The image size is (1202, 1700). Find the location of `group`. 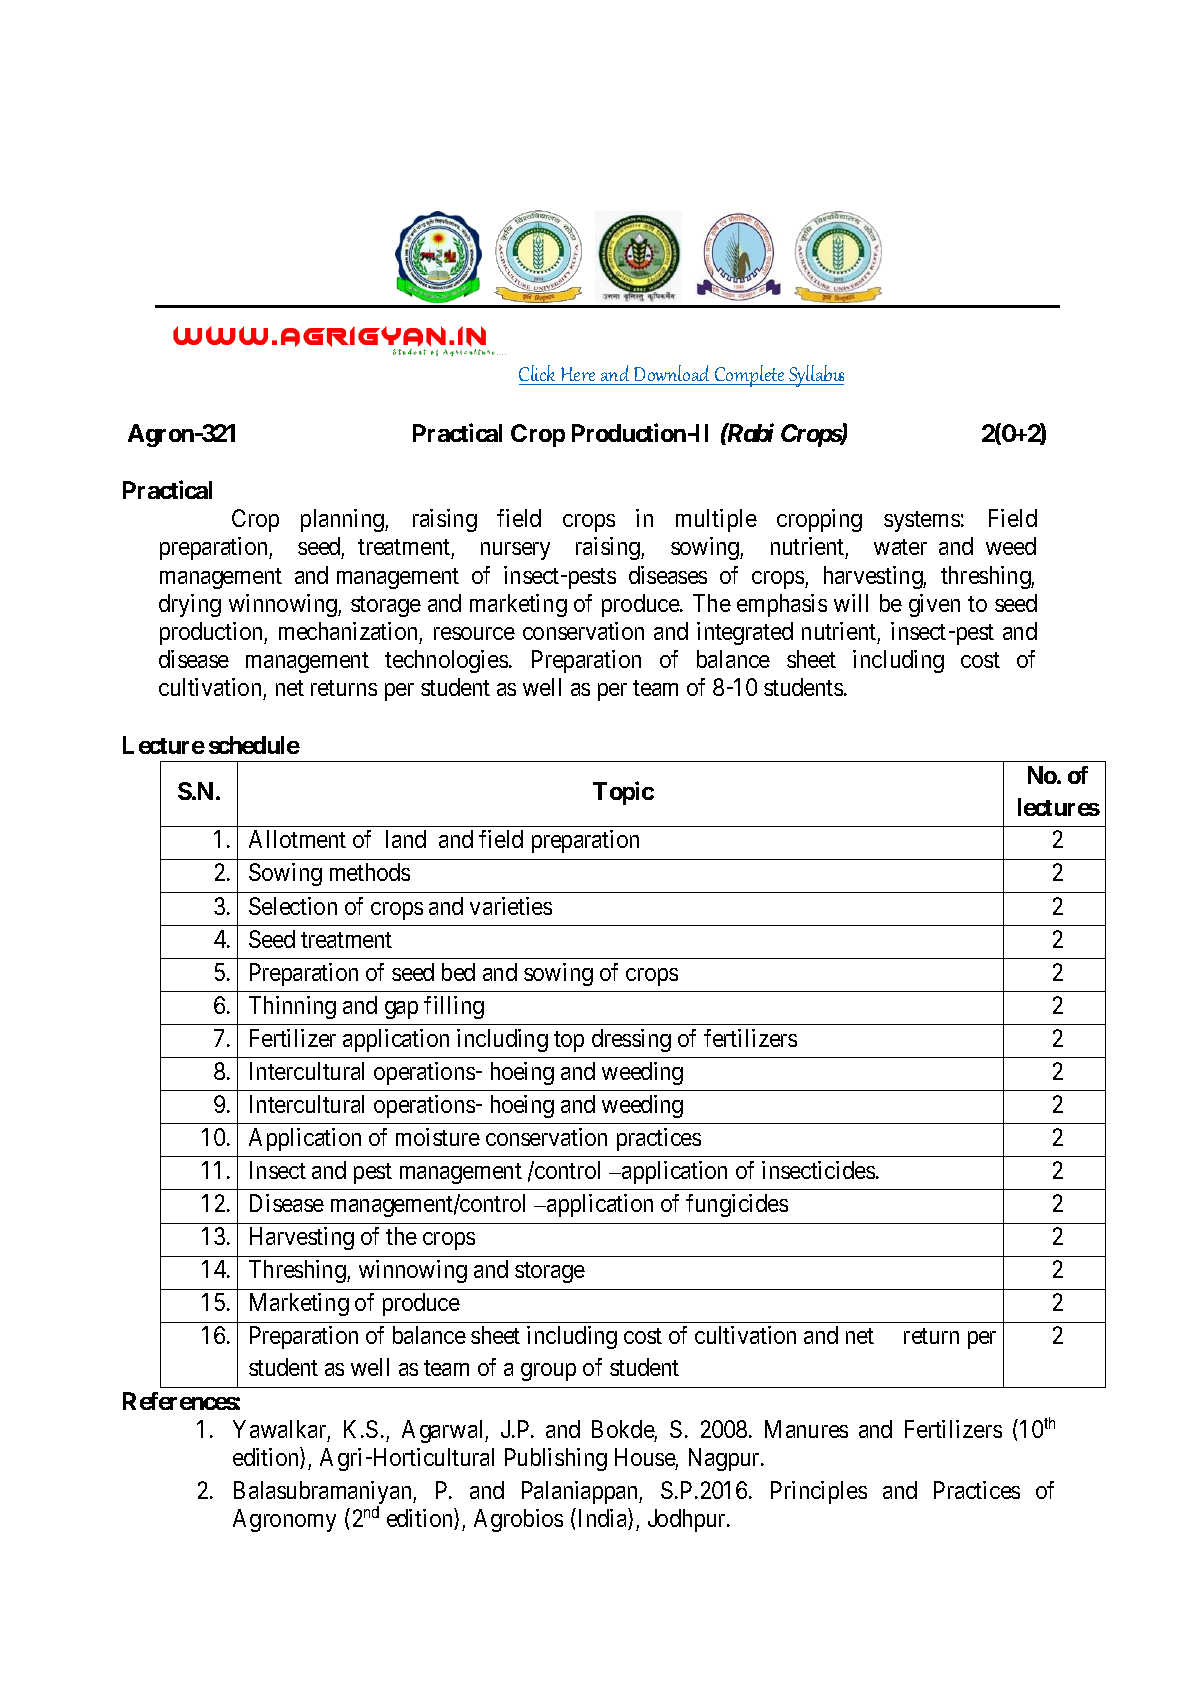

group is located at coordinates (548, 1372).
